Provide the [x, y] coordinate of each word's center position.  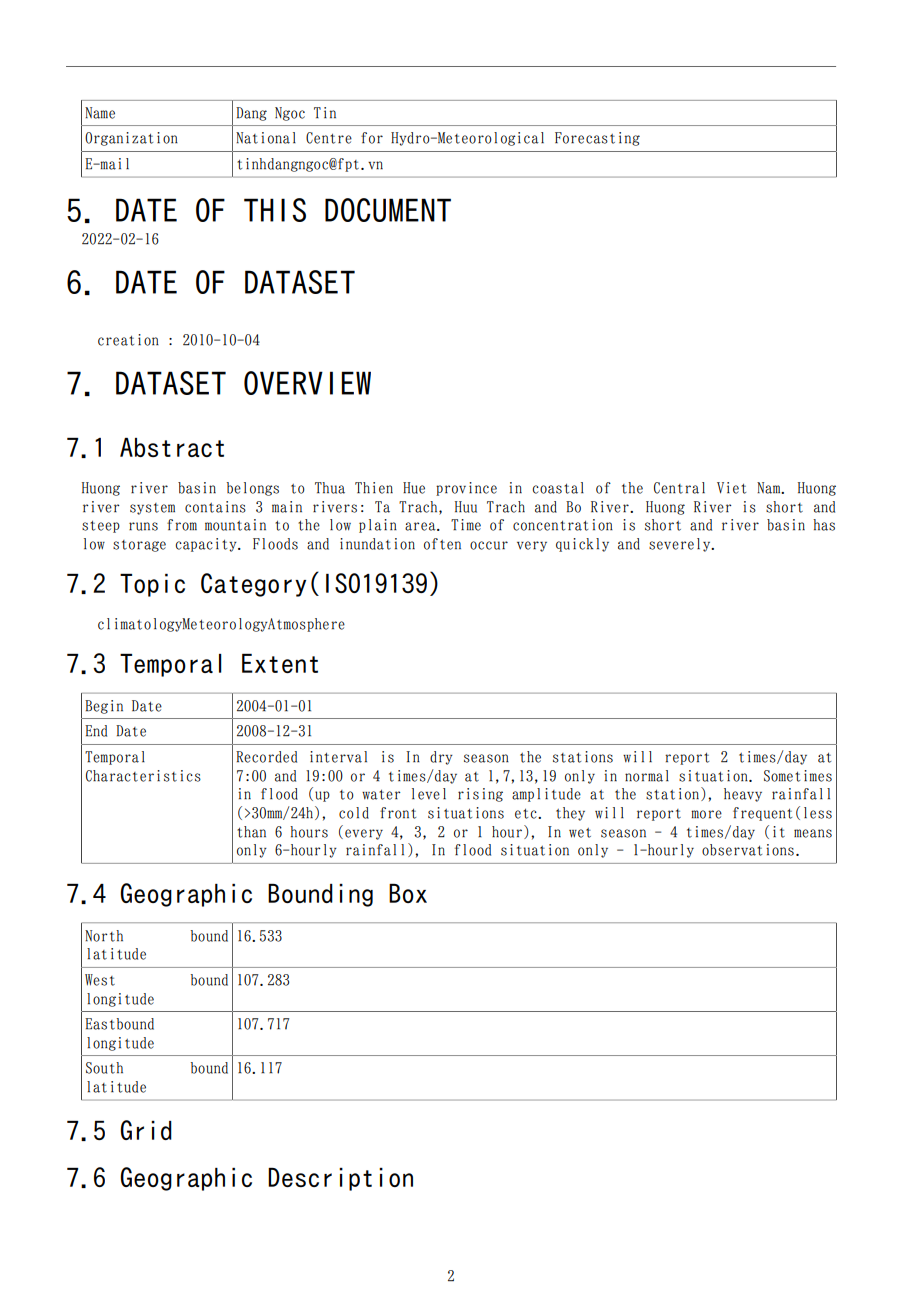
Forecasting [597, 139]
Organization [131, 139]
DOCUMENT [388, 210]
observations [748, 850]
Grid [146, 1130]
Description [340, 1179]
